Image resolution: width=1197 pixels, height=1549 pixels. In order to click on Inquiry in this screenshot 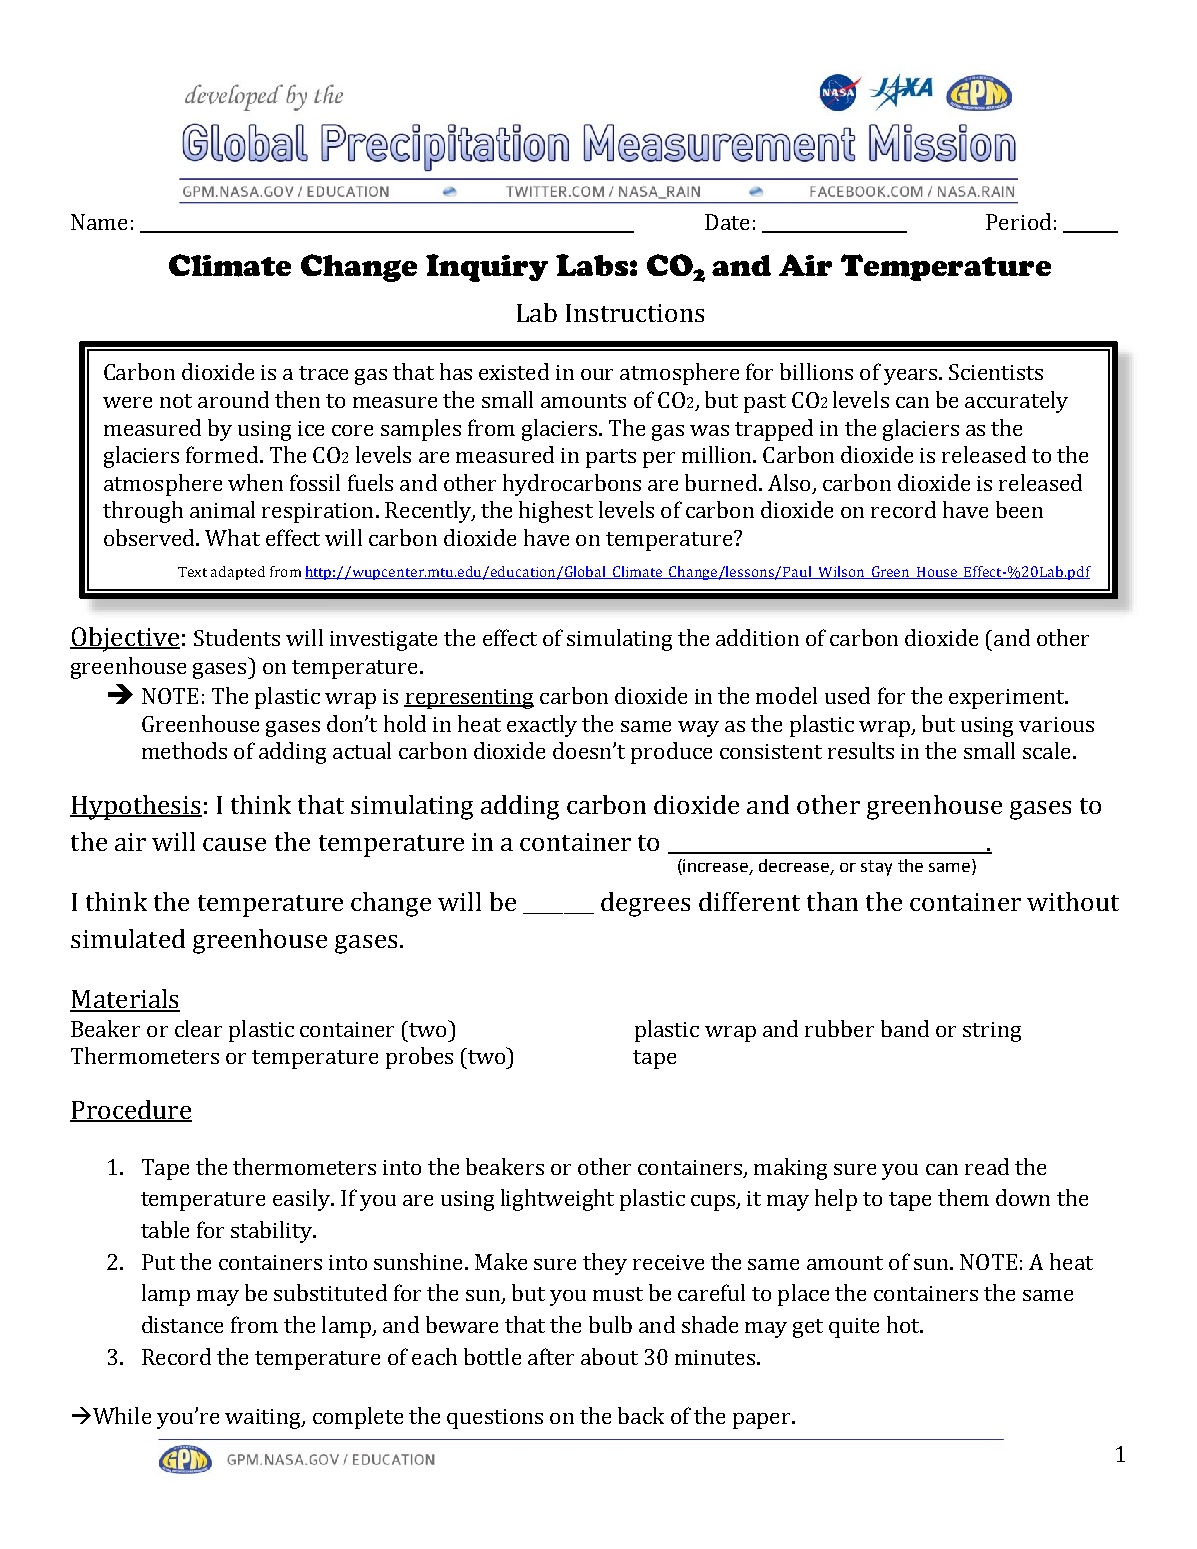, I will do `click(487, 268)`.
